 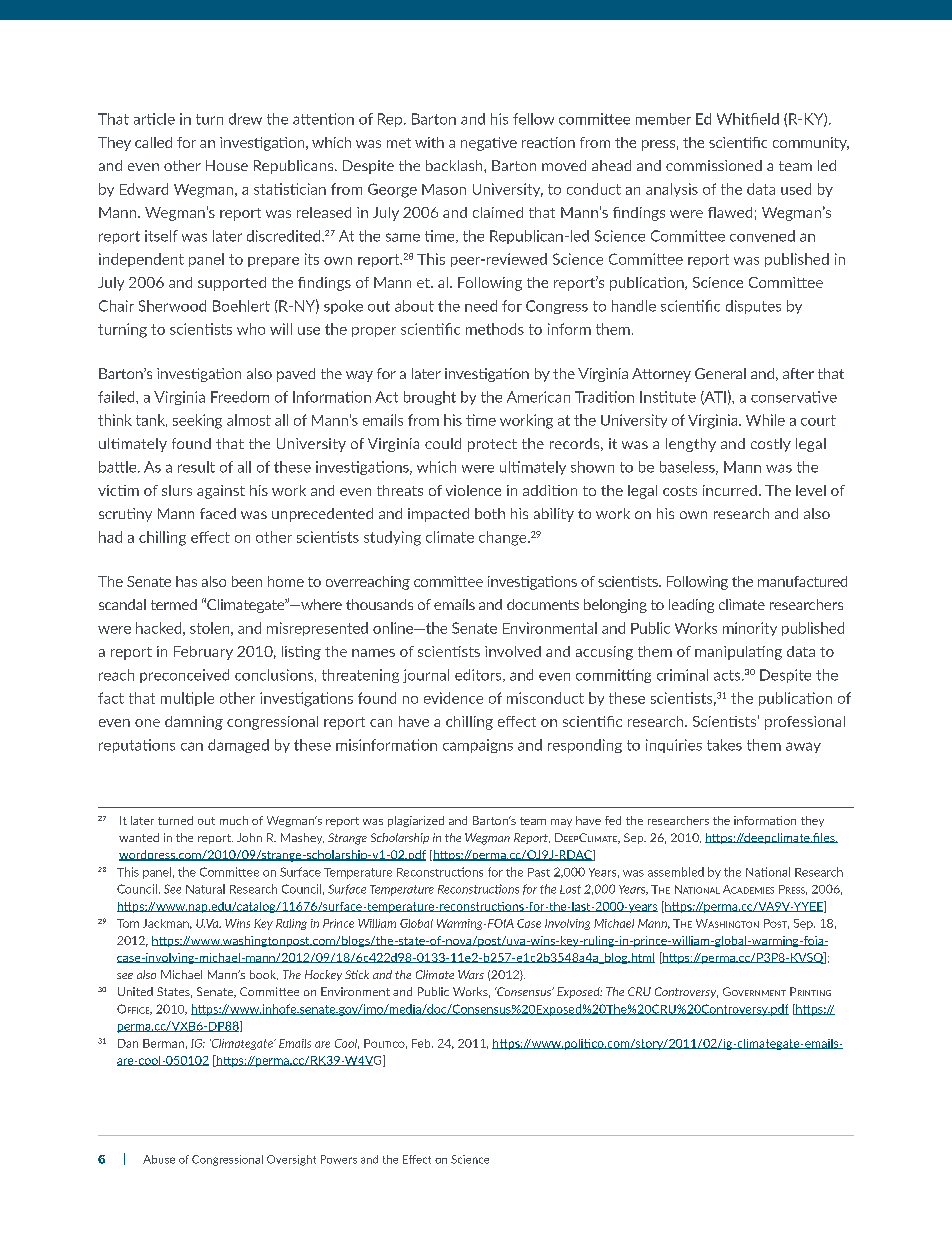 What do you see at coordinates (196, 467) in the screenshot?
I see `result` at bounding box center [196, 467].
